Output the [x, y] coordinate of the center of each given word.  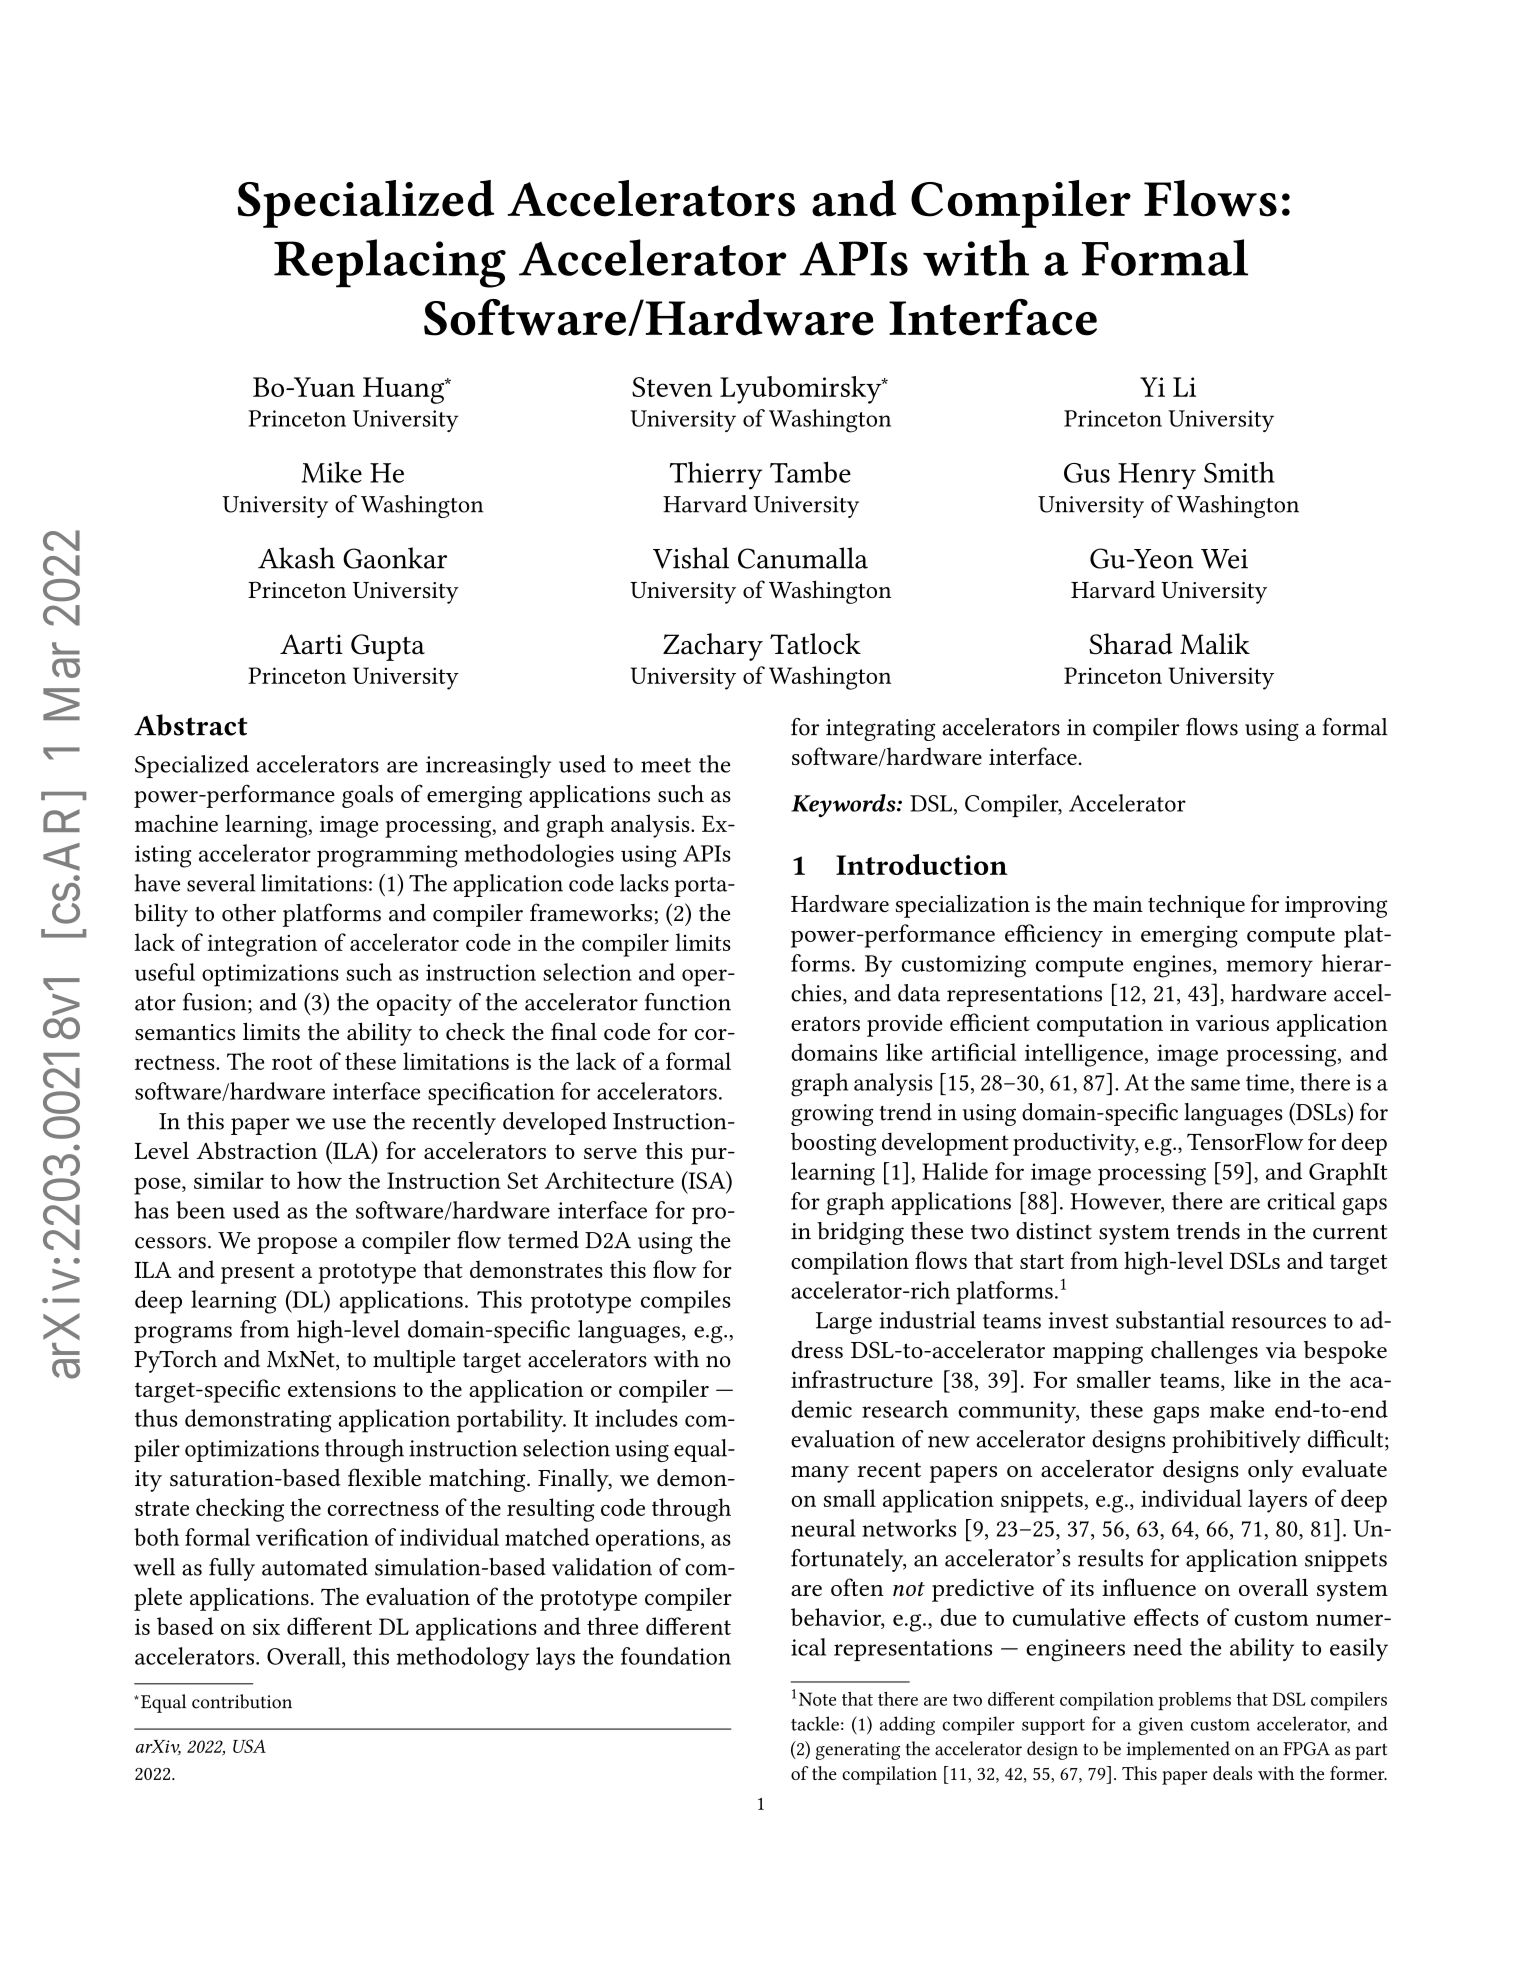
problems [1194, 1701]
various [1232, 1023]
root [292, 1062]
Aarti [311, 644]
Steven [672, 387]
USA [249, 1746]
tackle [815, 1723]
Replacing [390, 263]
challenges [1204, 1352]
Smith [1239, 472]
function [688, 1002]
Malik [1215, 644]
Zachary [713, 647]
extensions [342, 1389]
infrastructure [862, 1379]
